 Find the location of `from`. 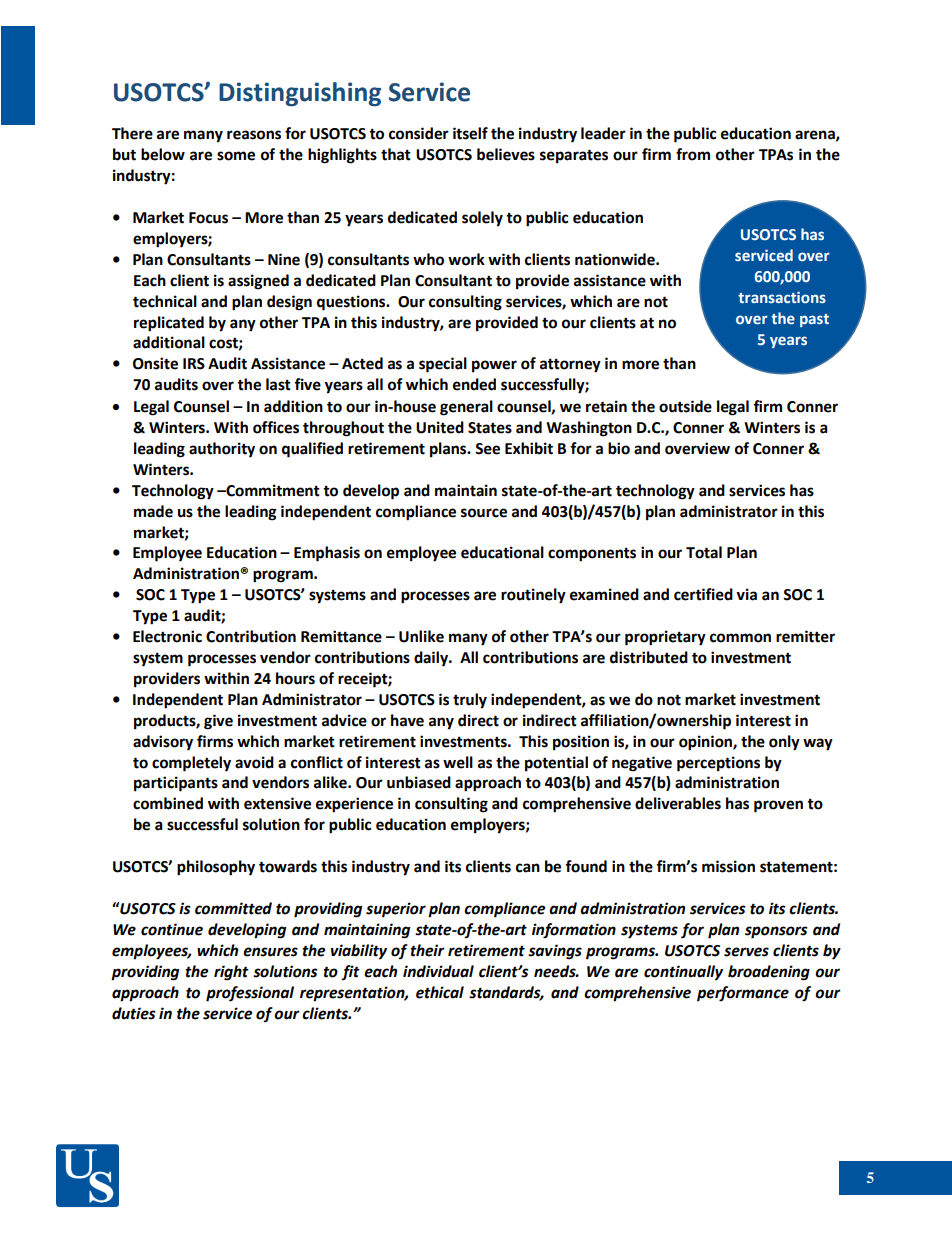

from is located at coordinates (693, 154).
